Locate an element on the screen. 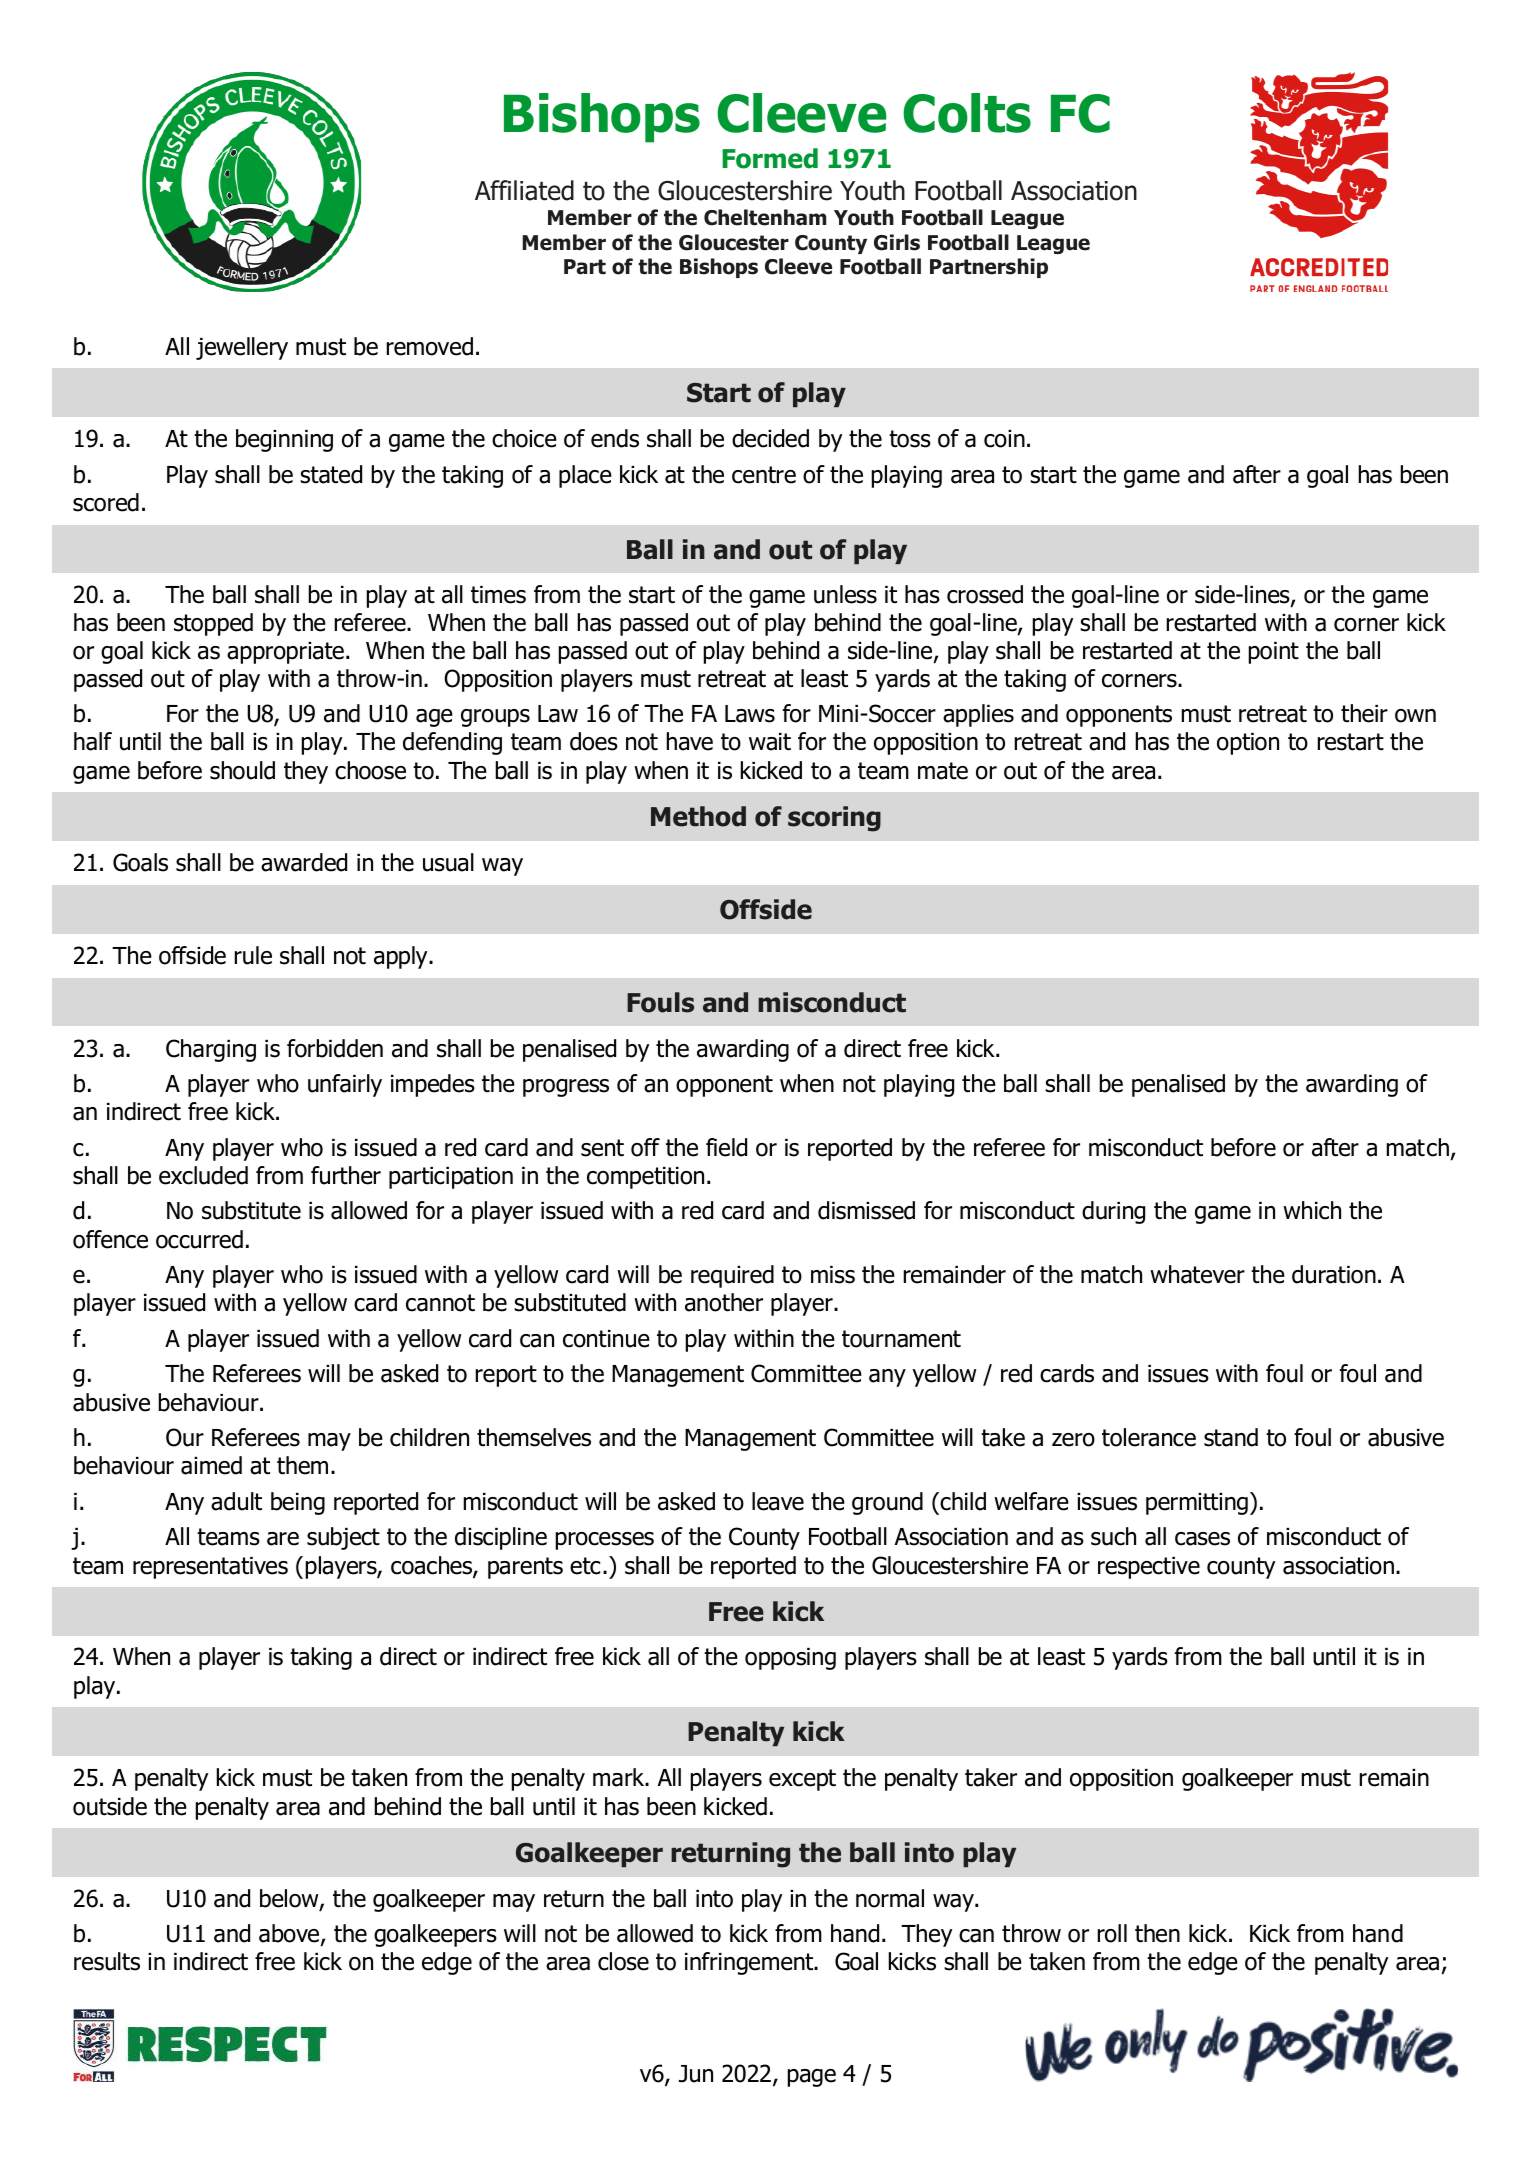 The height and width of the screenshot is (2167, 1532). infringement is located at coordinates (750, 1963).
